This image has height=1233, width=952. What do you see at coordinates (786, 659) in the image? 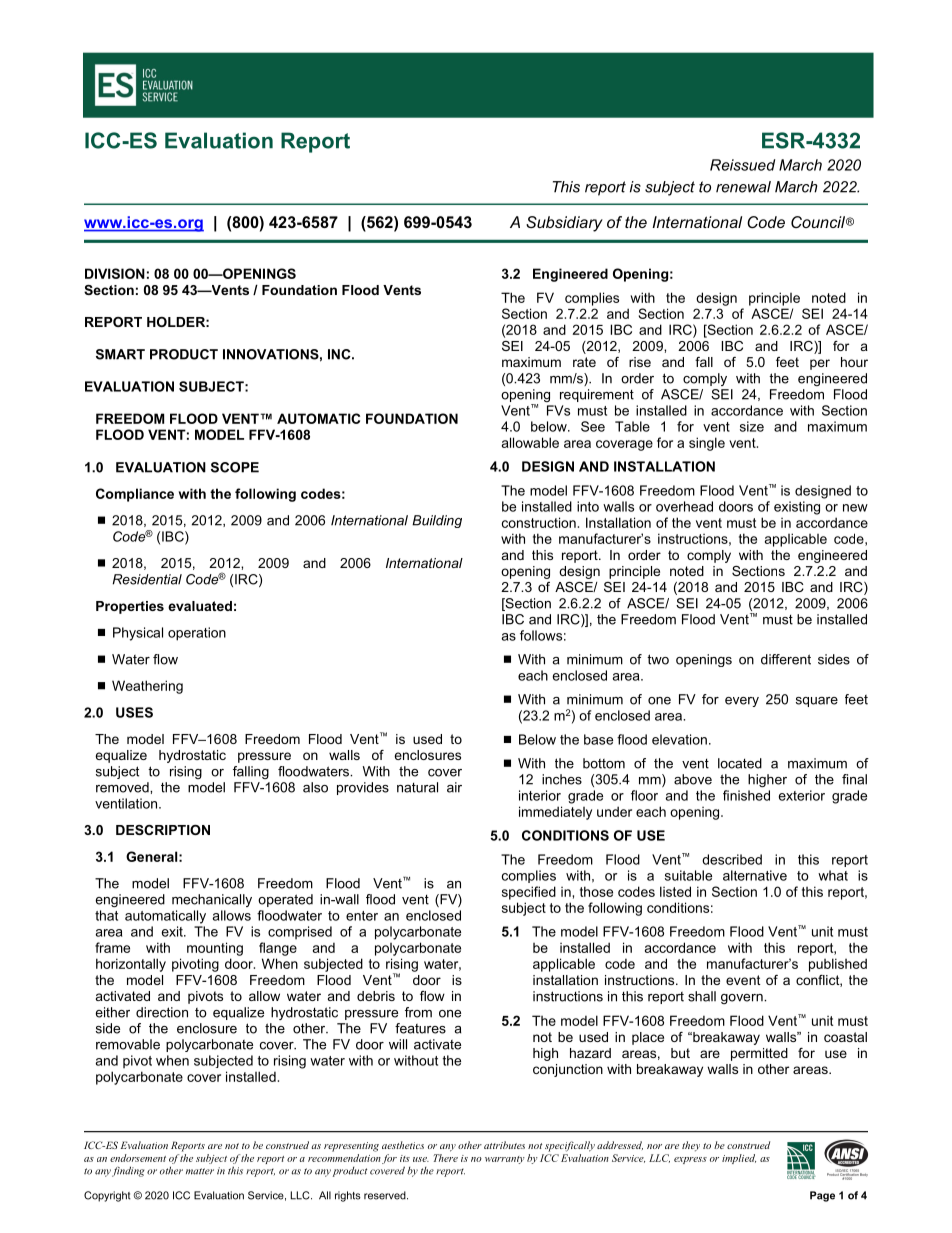
I see `different` at bounding box center [786, 659].
